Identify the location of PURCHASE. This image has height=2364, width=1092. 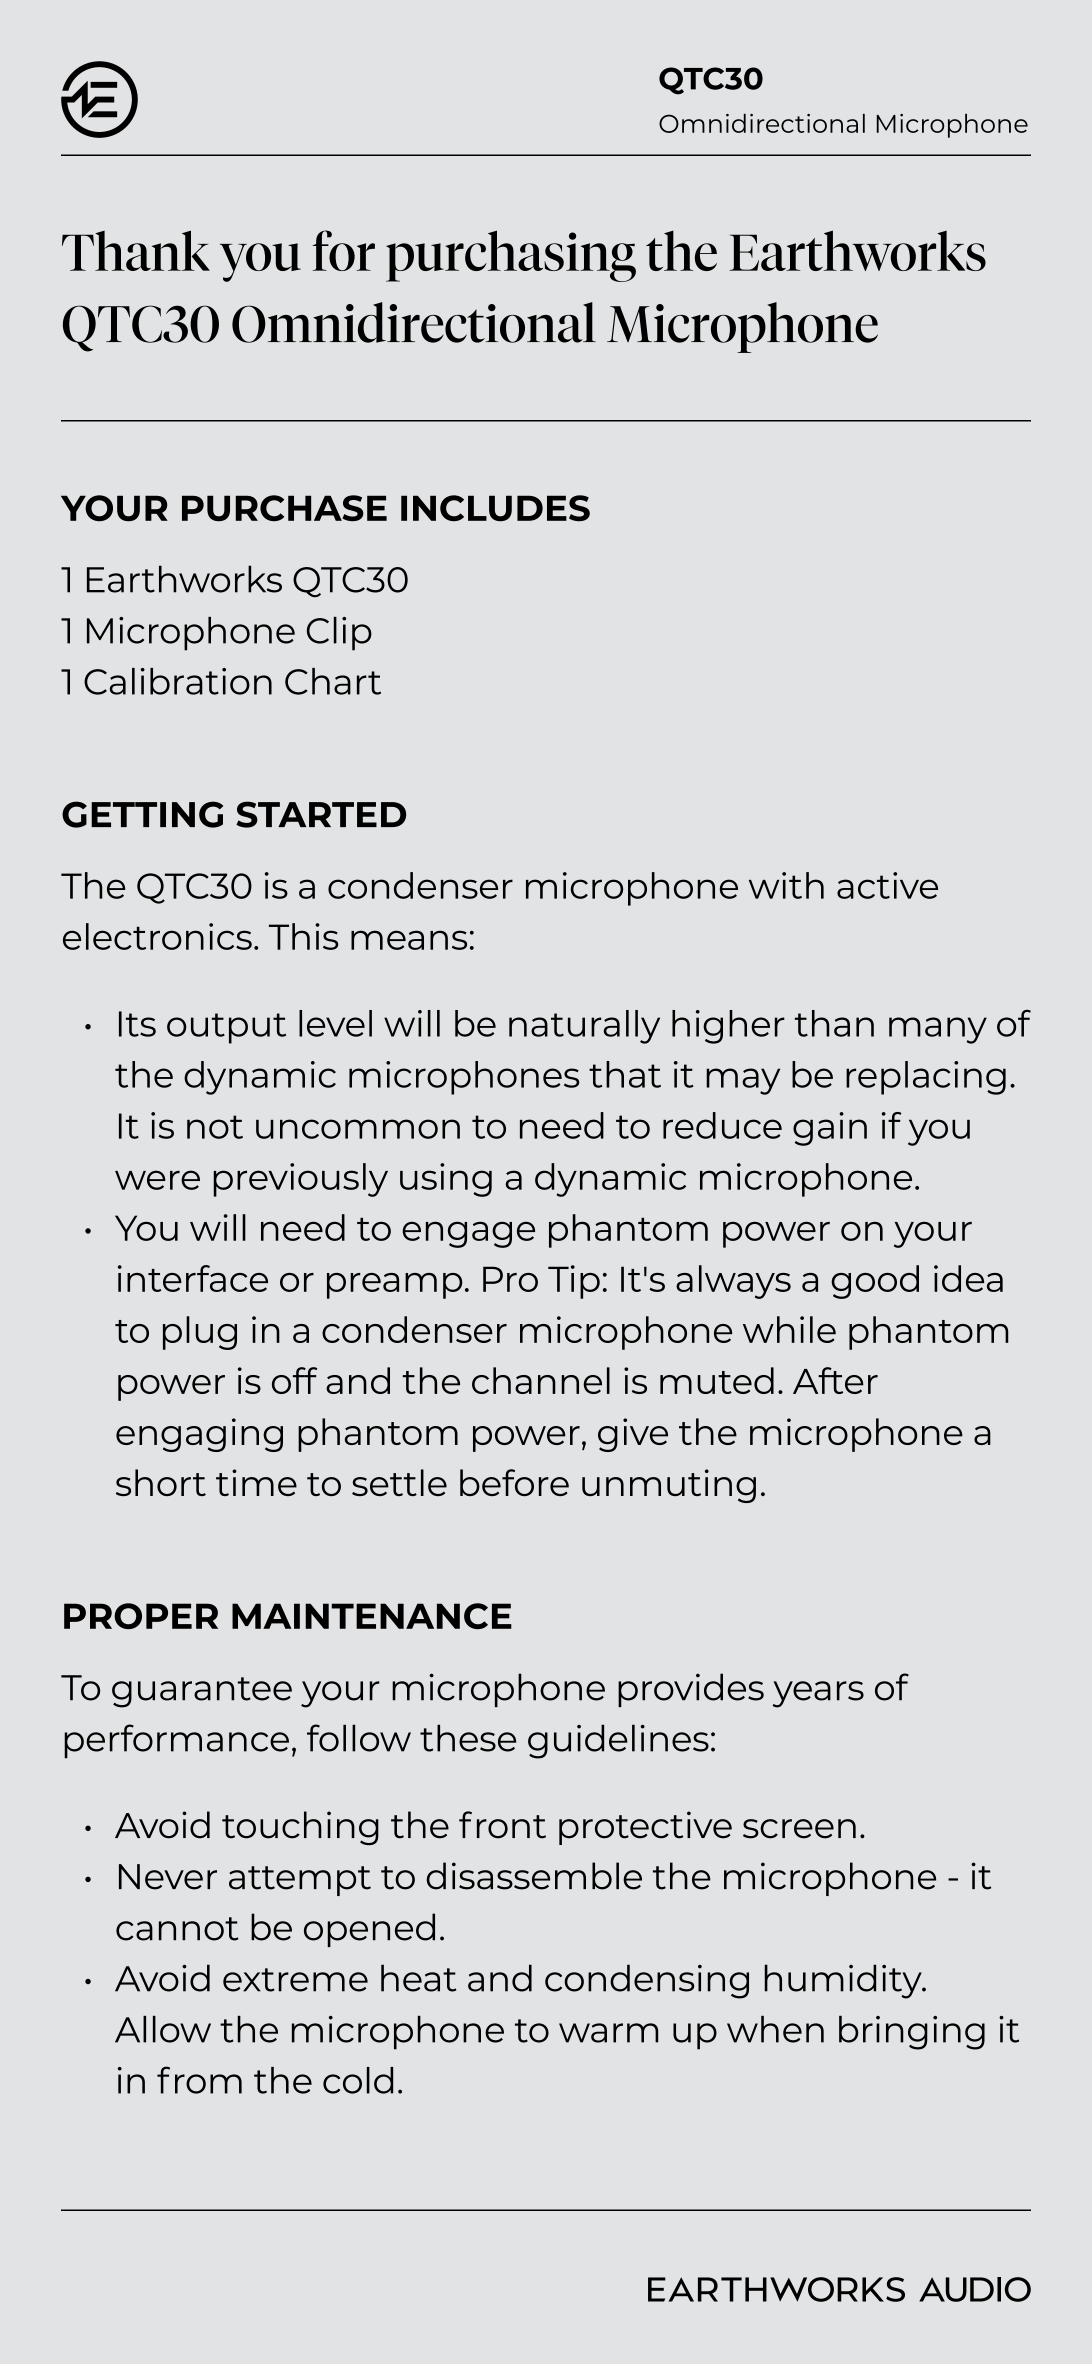
(284, 508).
